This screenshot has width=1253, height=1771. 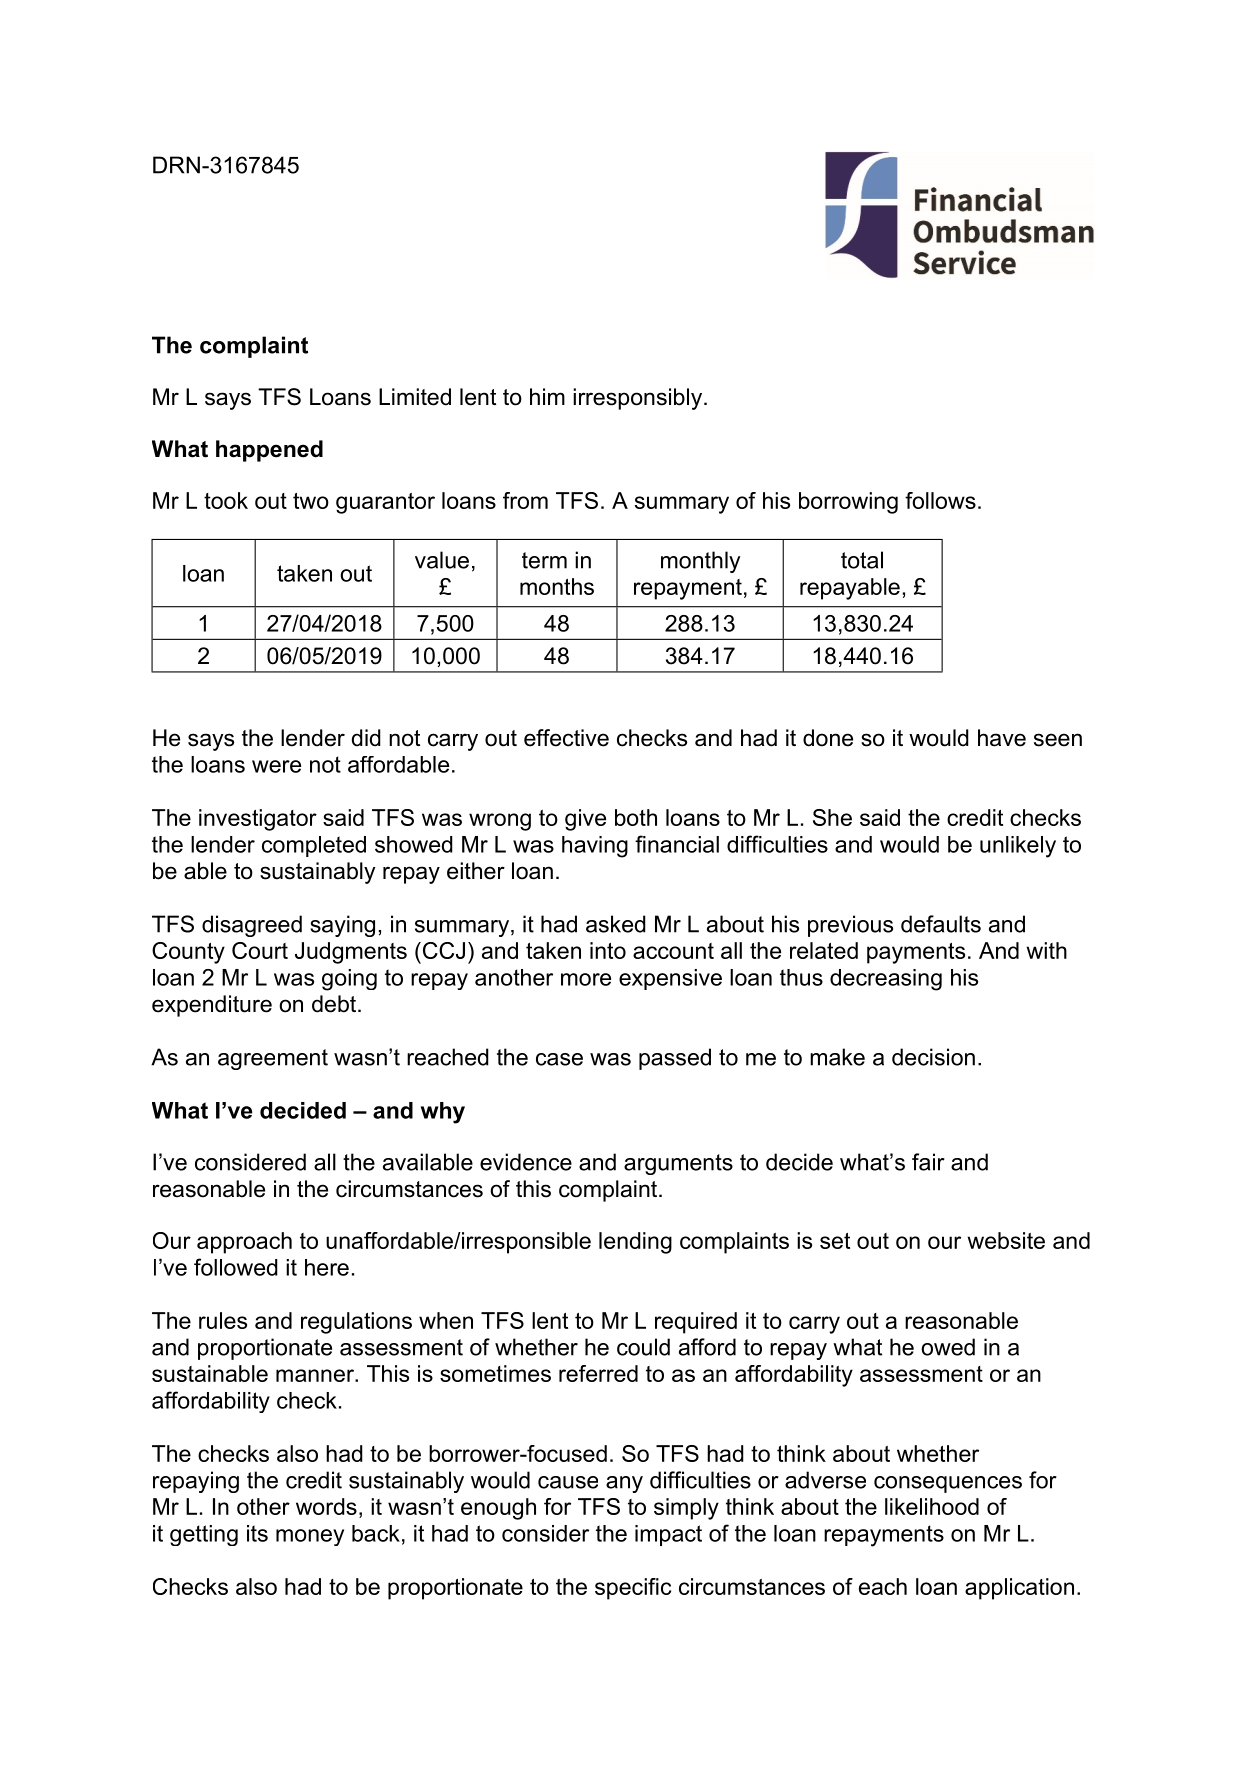 What do you see at coordinates (566, 738) in the screenshot?
I see `effective` at bounding box center [566, 738].
